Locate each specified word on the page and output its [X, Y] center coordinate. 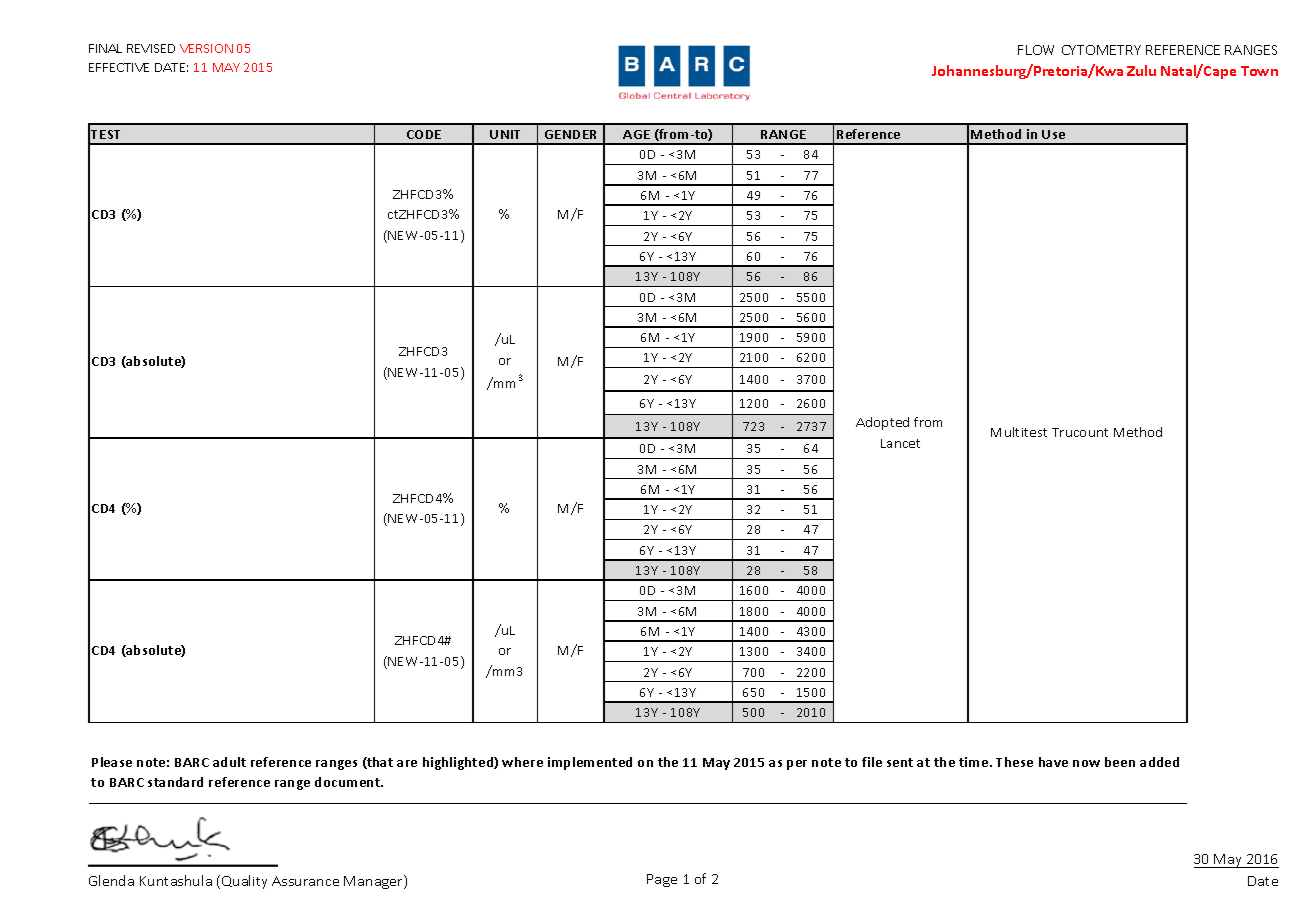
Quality [244, 882]
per [797, 765]
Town [1259, 71]
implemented [590, 763]
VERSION [206, 48]
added [1159, 762]
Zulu [1141, 70]
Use [1053, 134]
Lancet [900, 443]
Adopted [882, 423]
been [1120, 762]
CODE [424, 134]
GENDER [570, 134]
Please [112, 762]
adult [229, 762]
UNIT [505, 134]
